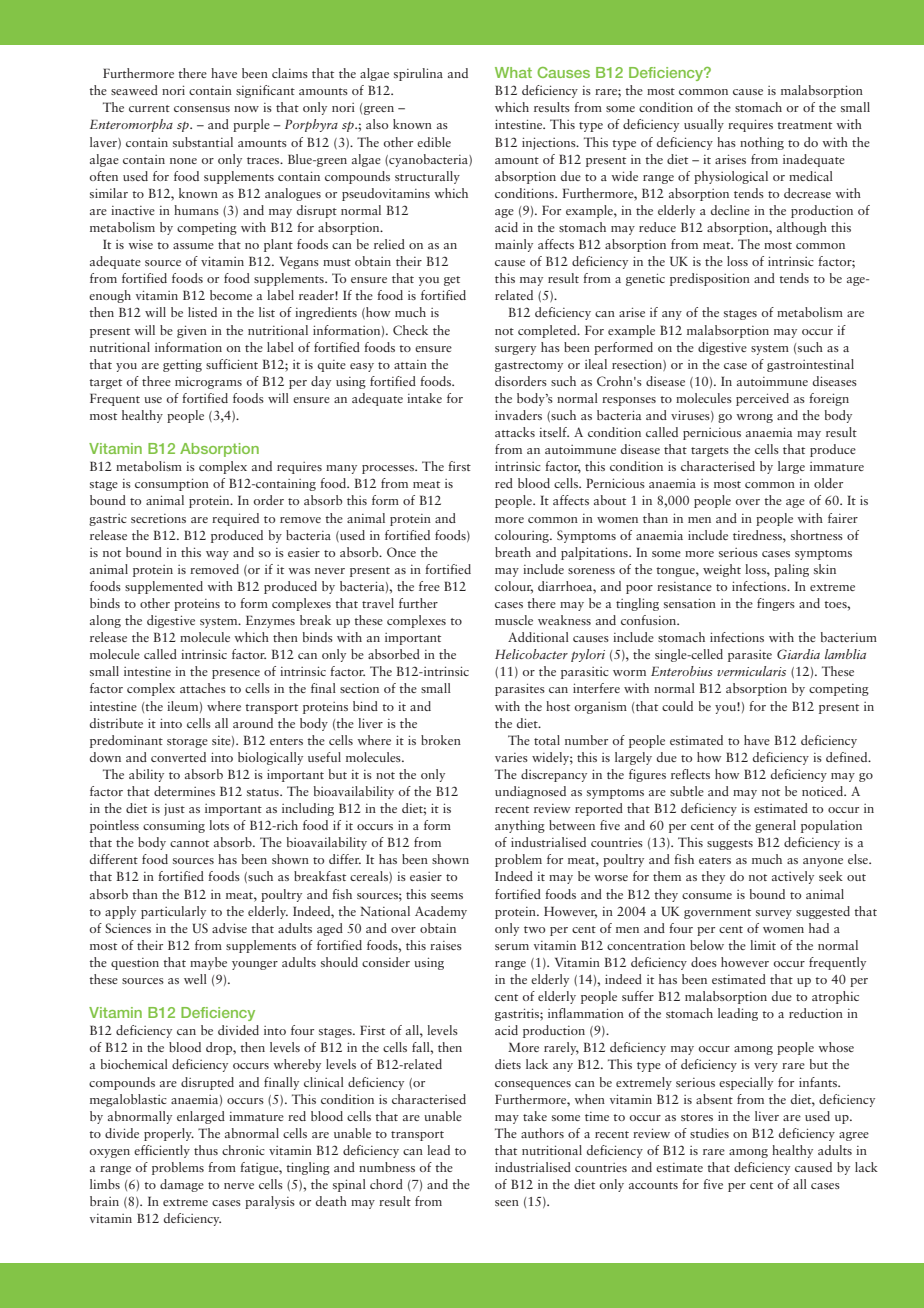  I want to click on perceived, so click(762, 399).
